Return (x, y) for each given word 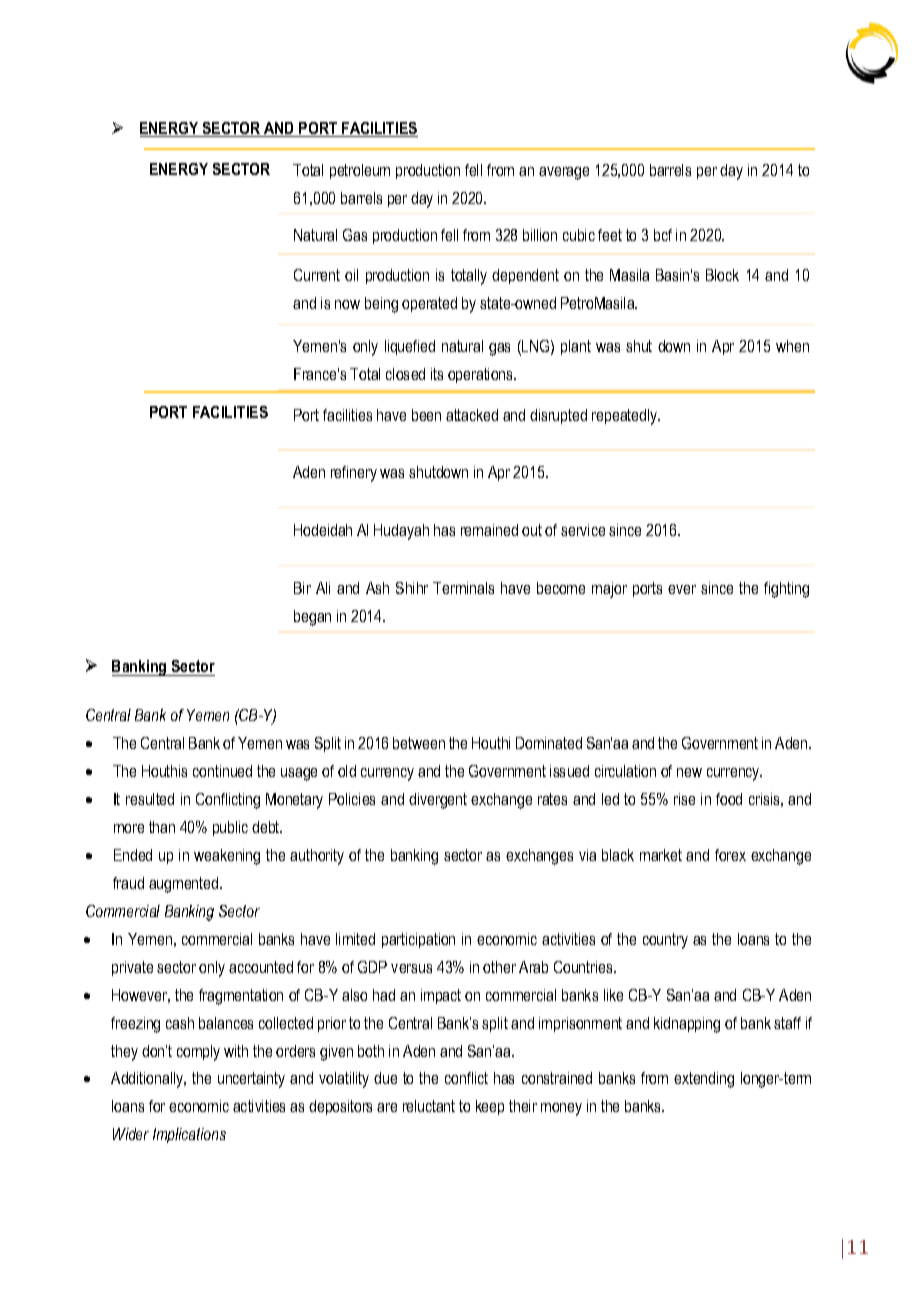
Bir (302, 588)
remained (489, 530)
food (729, 799)
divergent (438, 801)
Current (317, 275)
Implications (189, 1135)
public (230, 828)
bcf (663, 235)
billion (540, 235)
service (583, 530)
